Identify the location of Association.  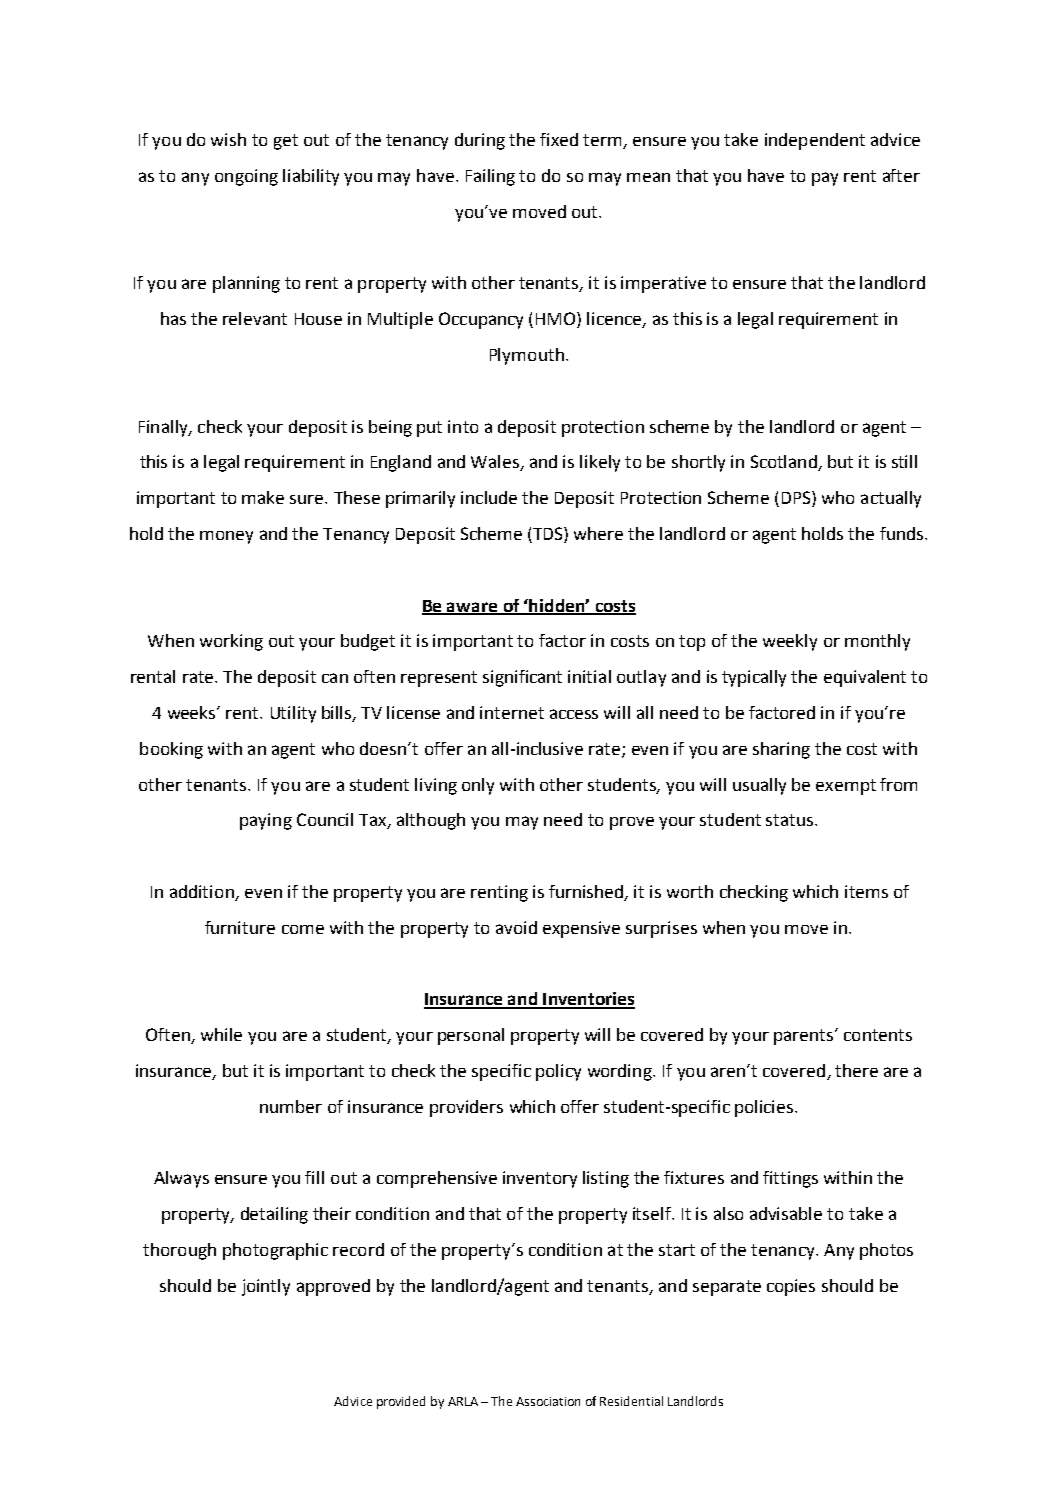
(548, 1401).
